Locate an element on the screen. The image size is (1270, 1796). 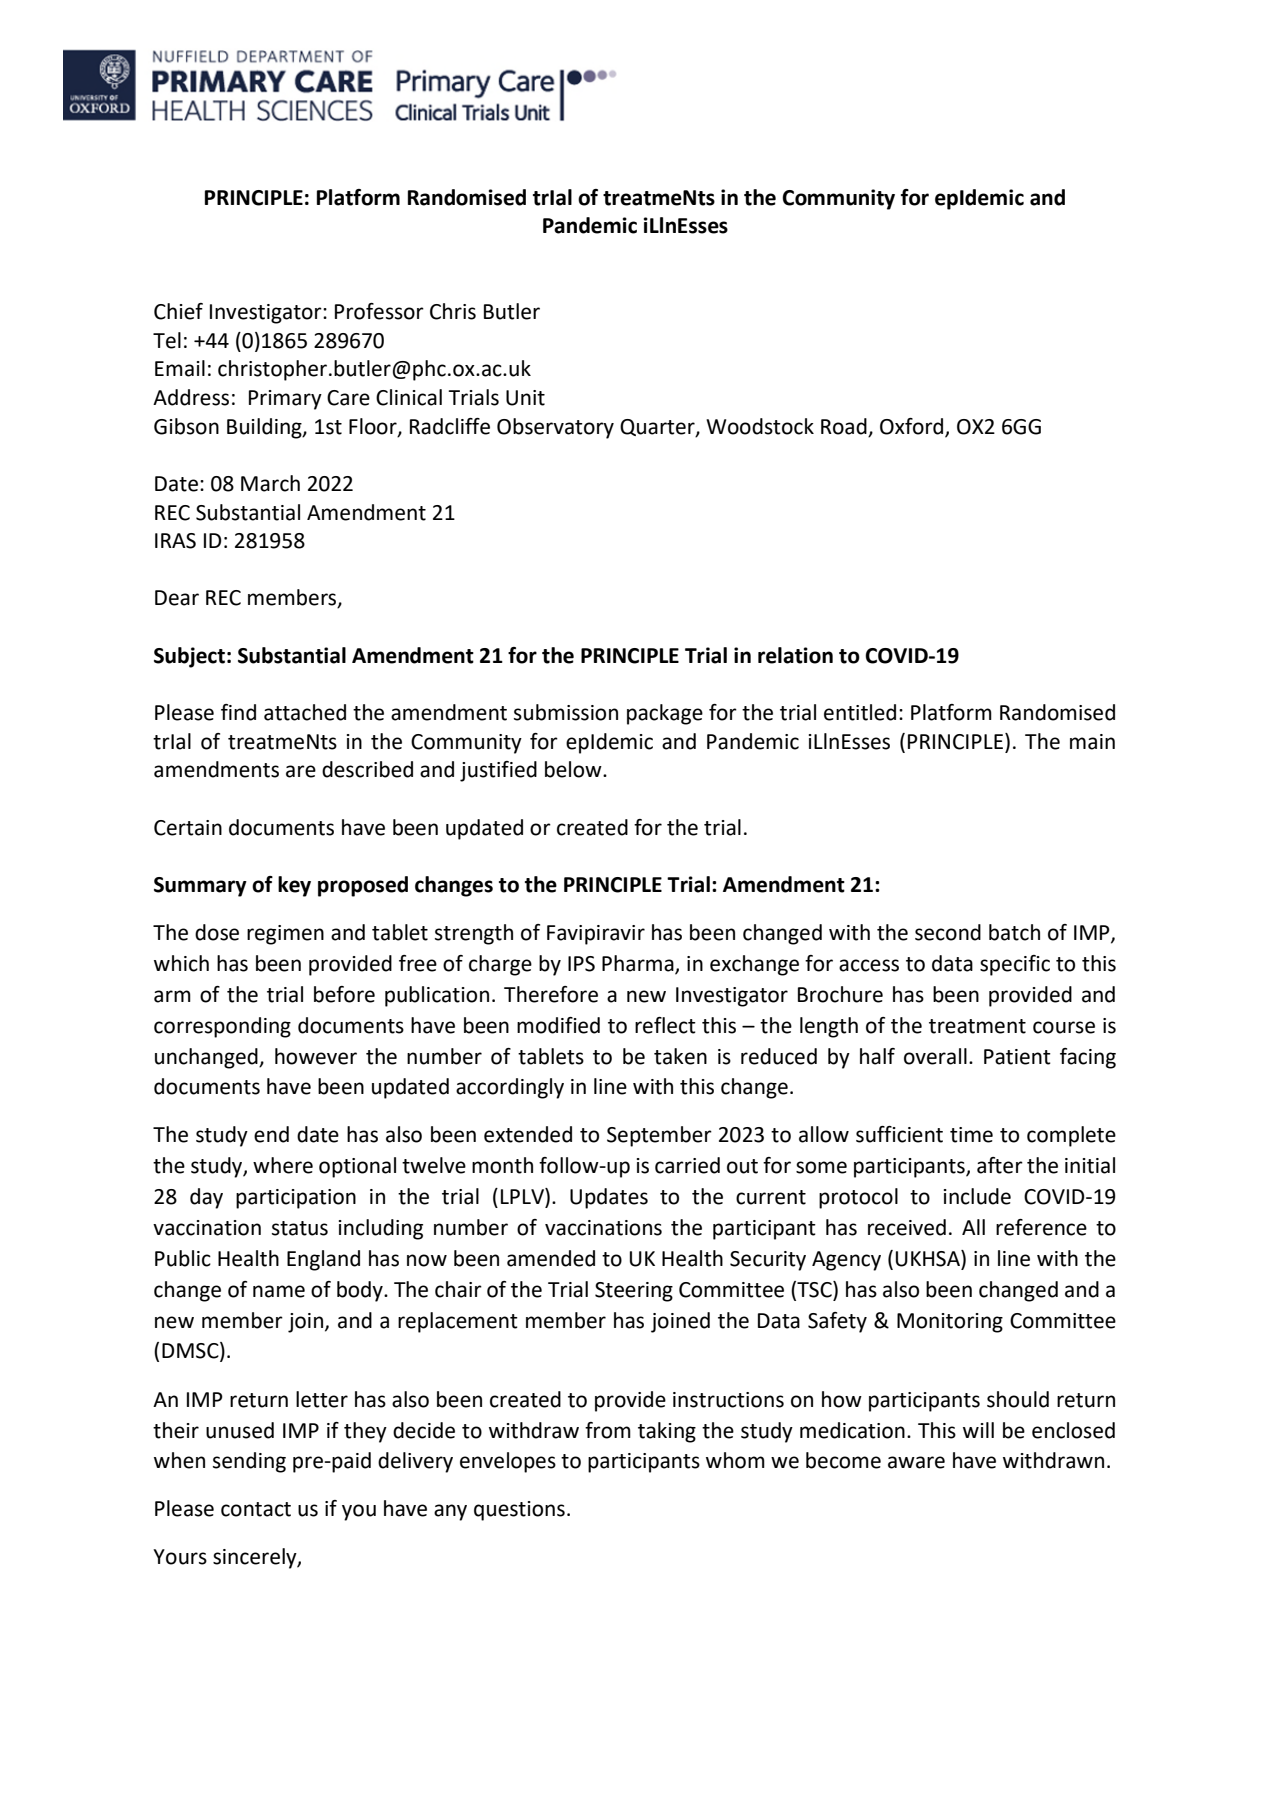
relation is located at coordinates (795, 655).
